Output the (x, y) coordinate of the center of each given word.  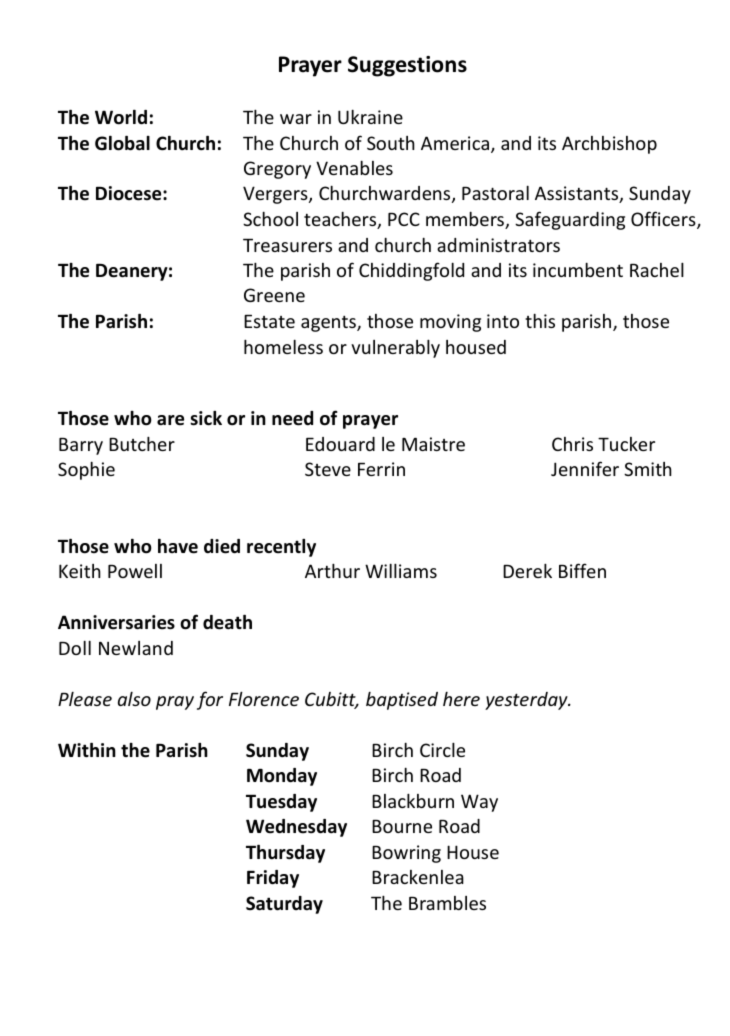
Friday (273, 879)
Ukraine (370, 117)
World (121, 117)
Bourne (402, 826)
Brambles (447, 903)
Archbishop (609, 145)
